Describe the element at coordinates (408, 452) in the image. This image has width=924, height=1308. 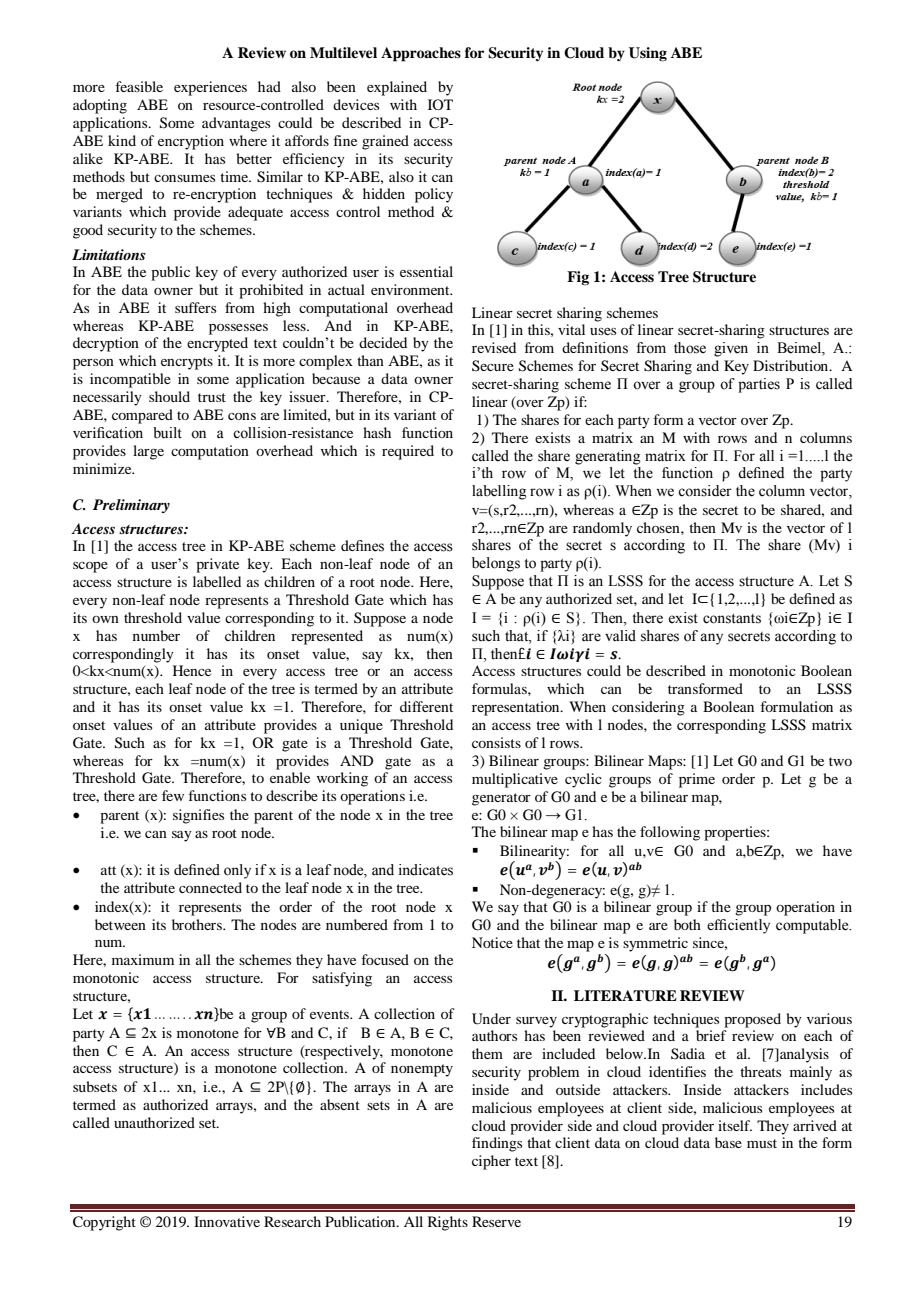
I see `required` at that location.
